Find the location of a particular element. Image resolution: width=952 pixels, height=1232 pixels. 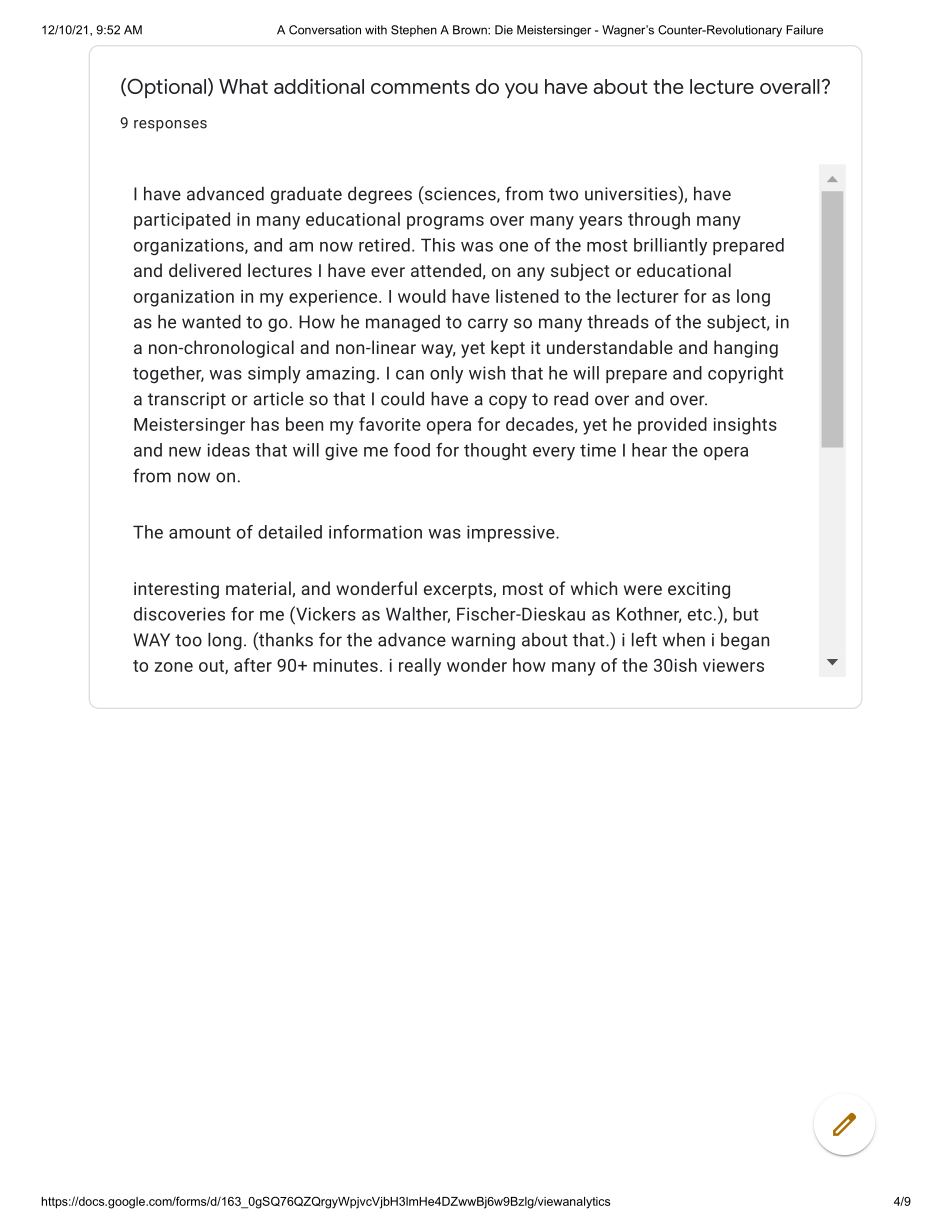

exciting is located at coordinates (699, 590).
